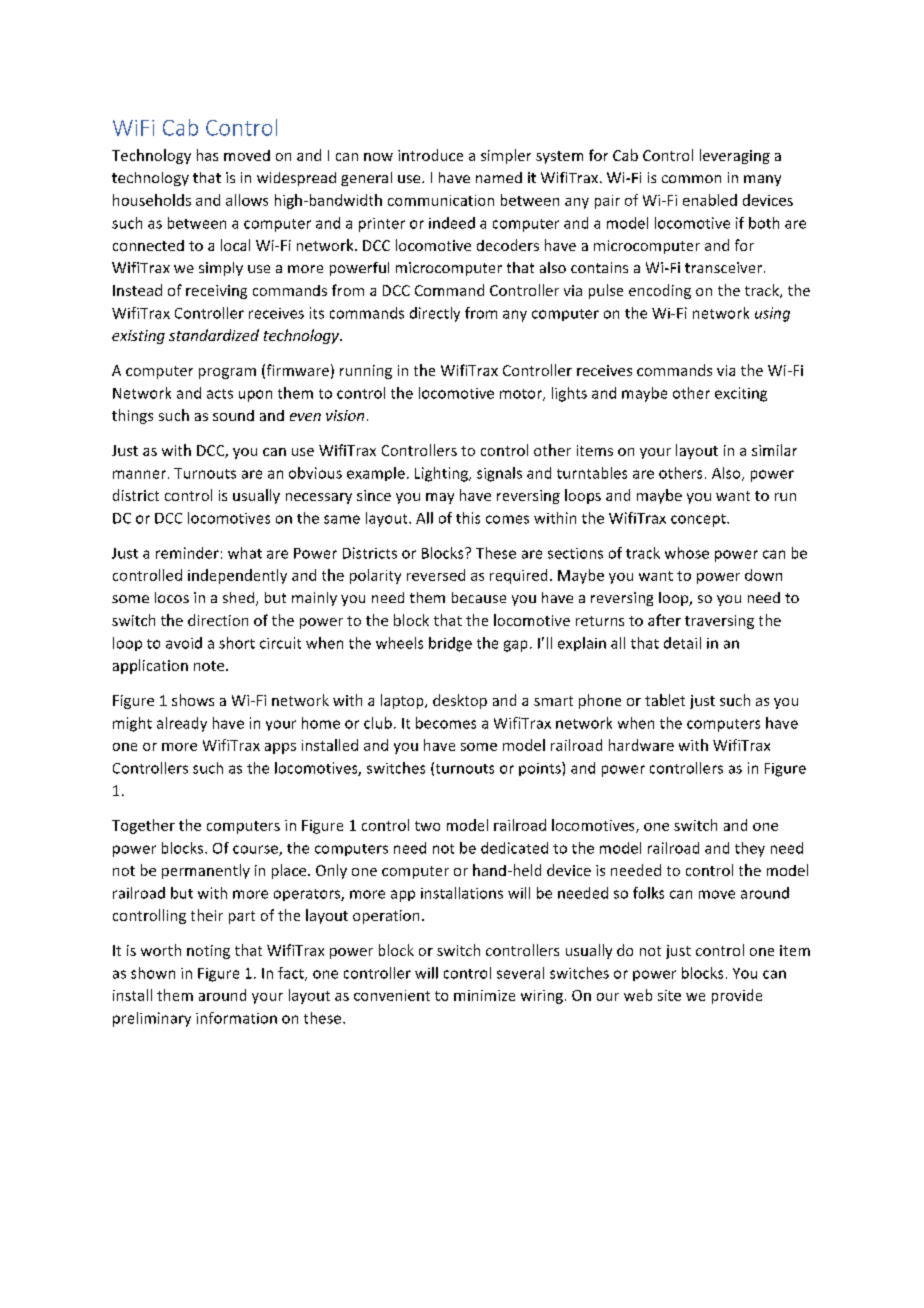 The height and width of the document is (1308, 924). I want to click on motor, so click(522, 395).
